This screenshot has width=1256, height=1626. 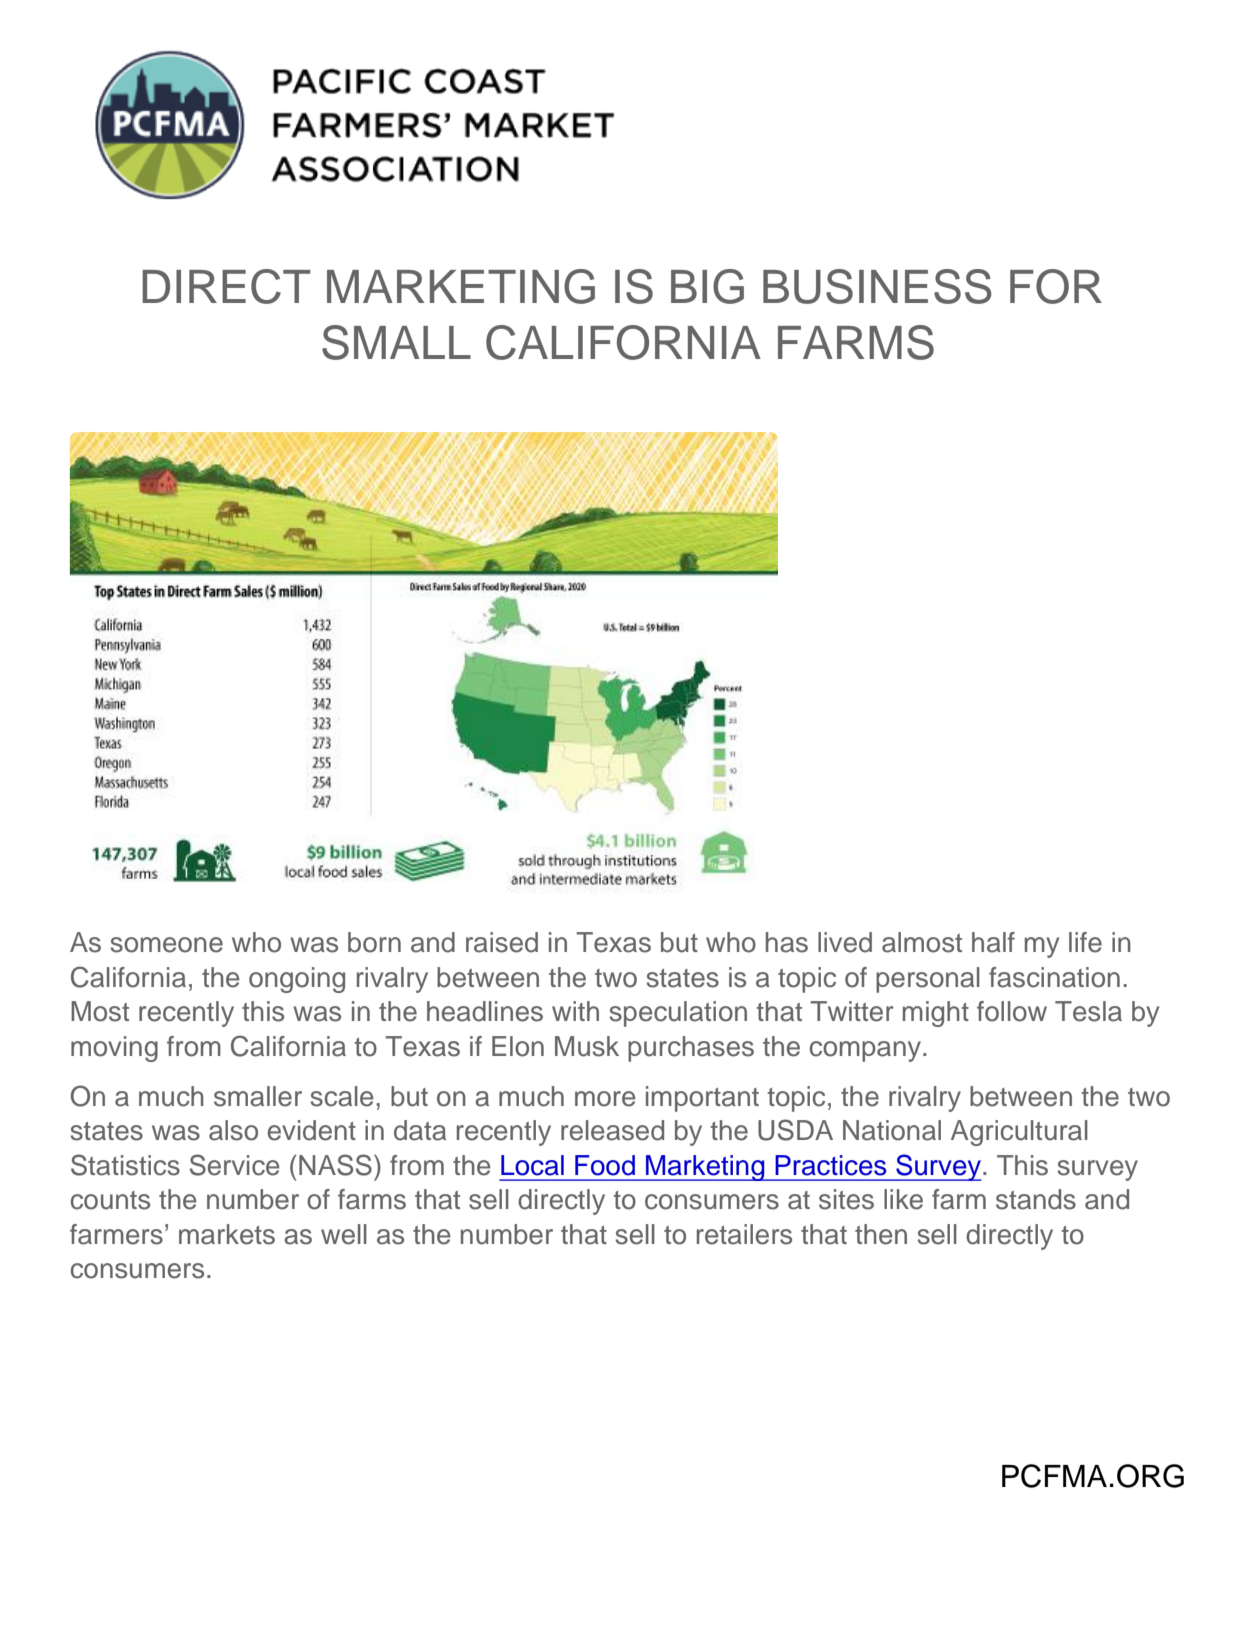 I want to click on raised, so click(x=502, y=942).
